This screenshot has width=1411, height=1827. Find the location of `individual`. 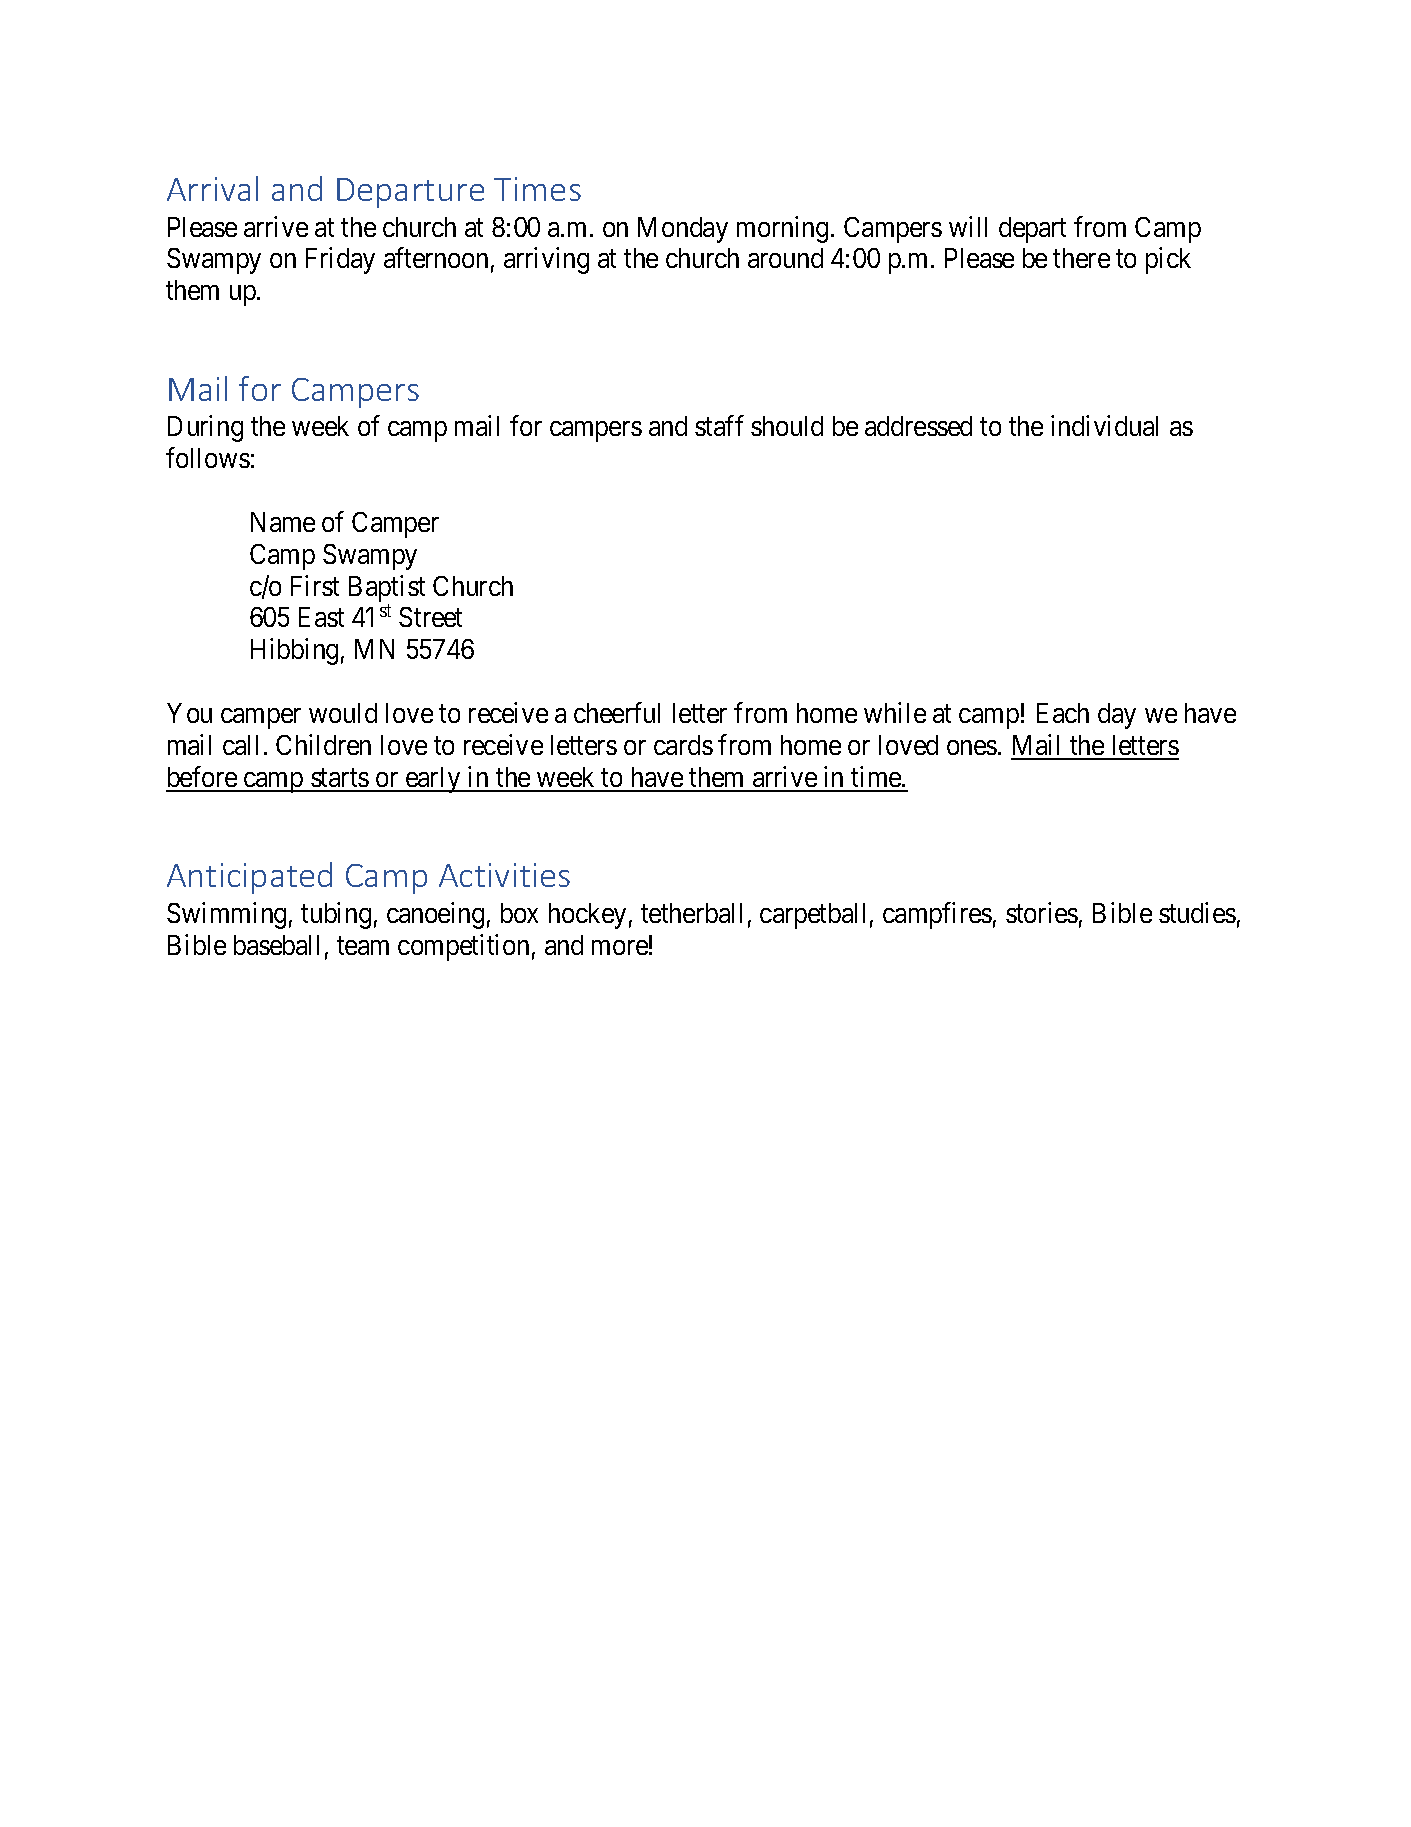

individual is located at coordinates (1104, 425).
